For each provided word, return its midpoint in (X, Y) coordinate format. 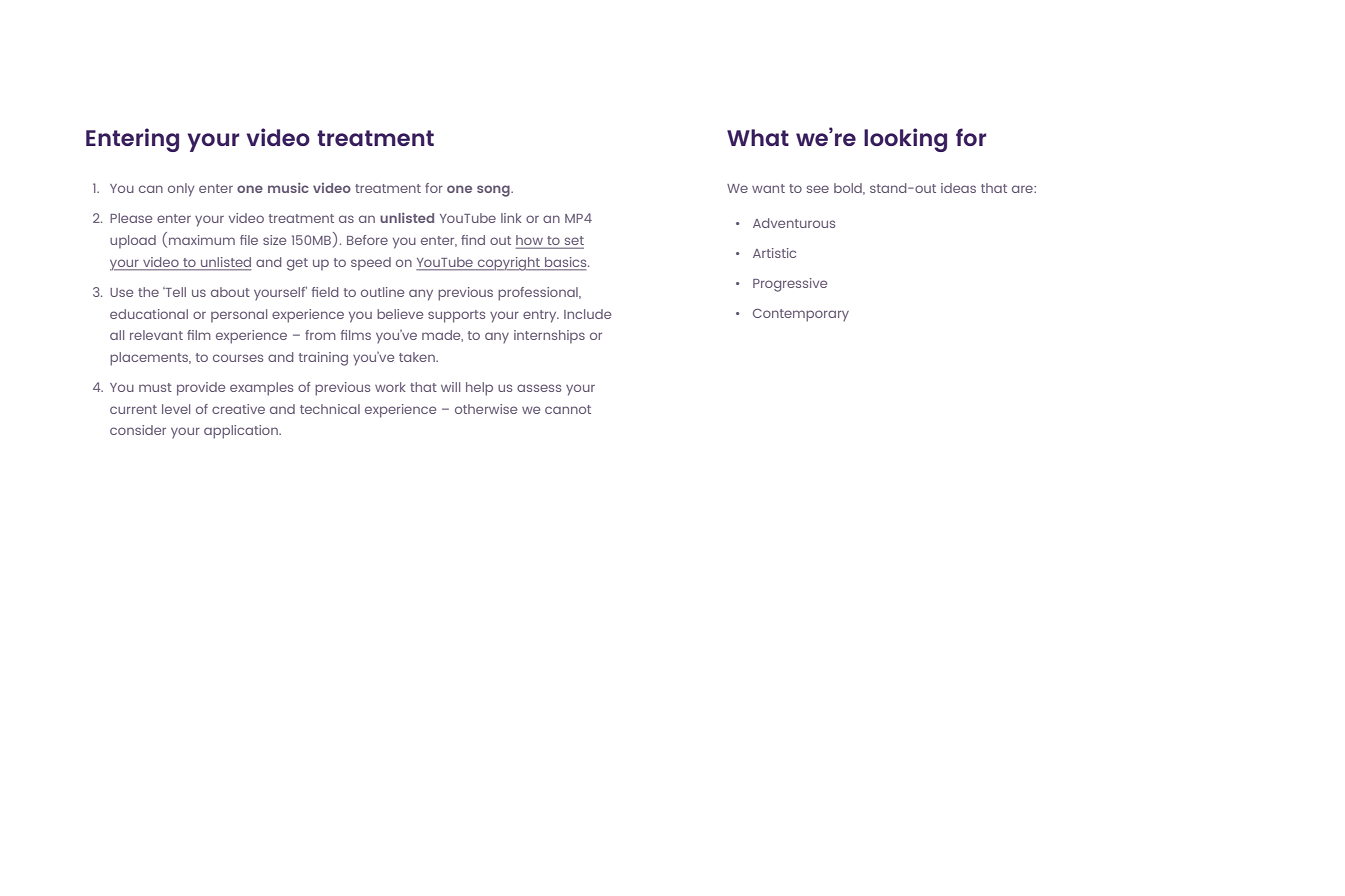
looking (905, 140)
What (758, 137)
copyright (508, 264)
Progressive (790, 285)
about (230, 292)
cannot (568, 409)
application (242, 432)
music (288, 188)
